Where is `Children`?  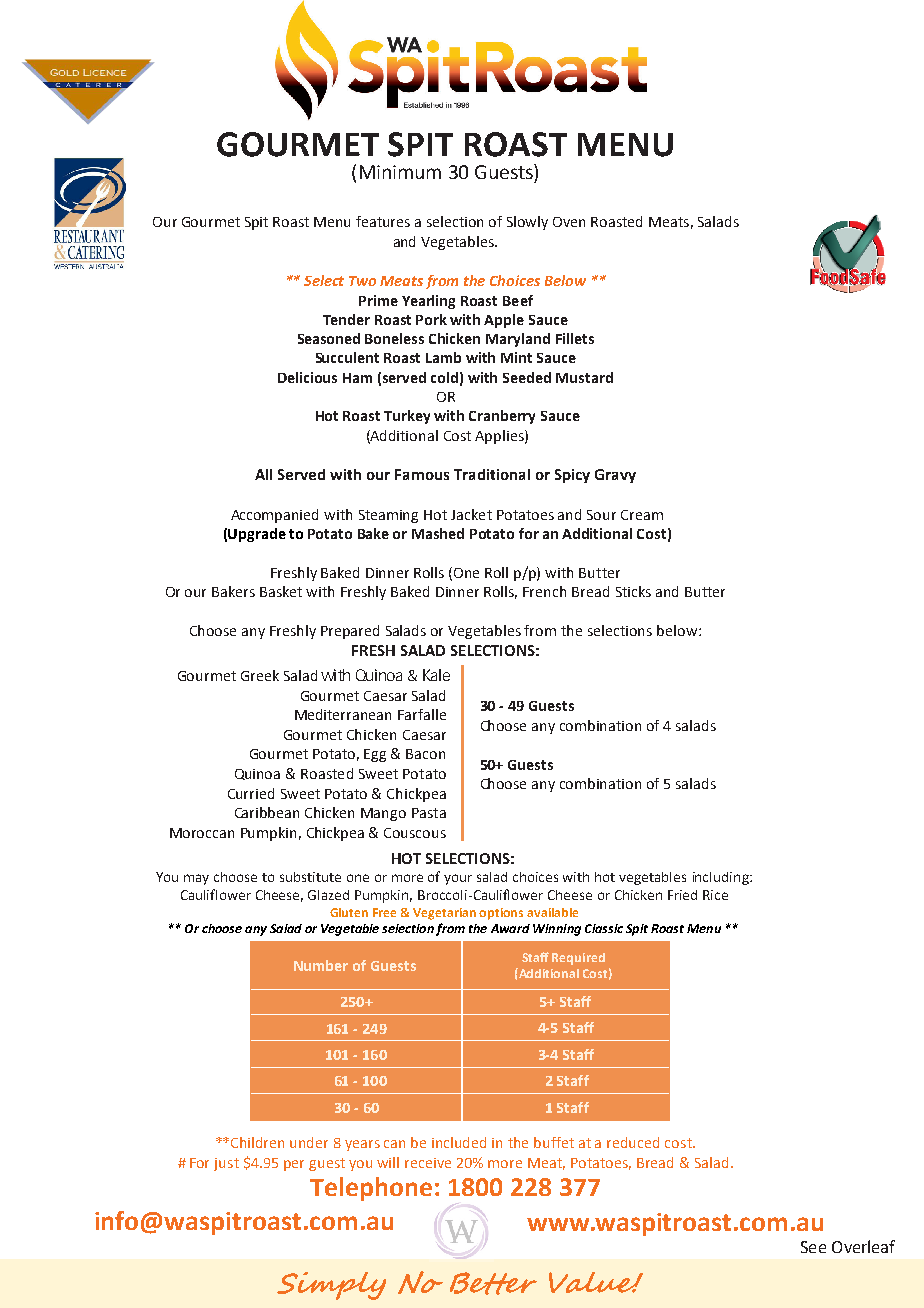
Children is located at coordinates (257, 1142).
